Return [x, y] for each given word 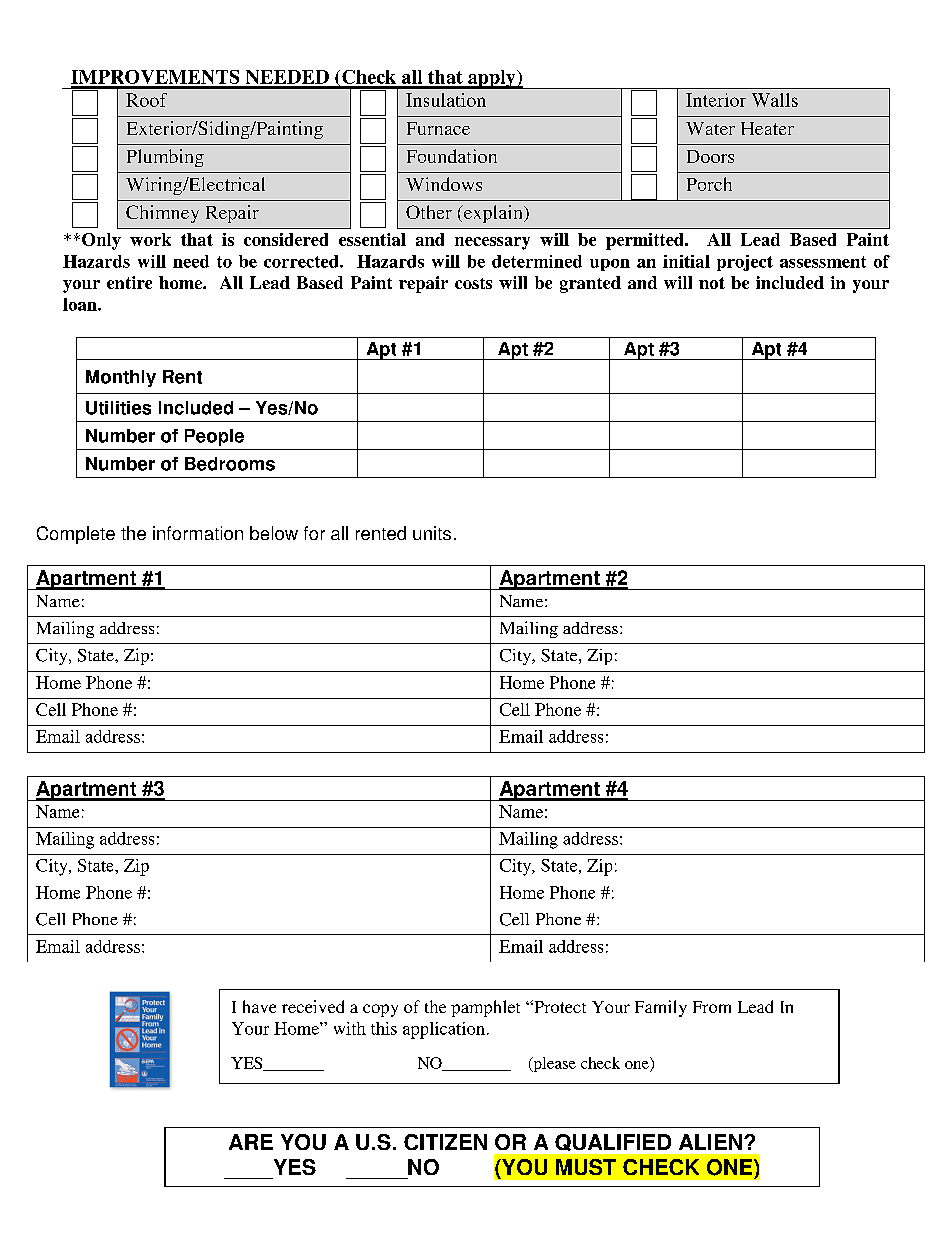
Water [710, 128]
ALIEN [710, 1142]
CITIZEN [445, 1142]
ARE [251, 1142]
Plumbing [165, 158]
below [274, 533]
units [432, 533]
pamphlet [485, 1008]
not [712, 283]
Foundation [452, 156]
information [198, 533]
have [259, 1006]
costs [473, 283]
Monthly [121, 378]
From [712, 1007]
